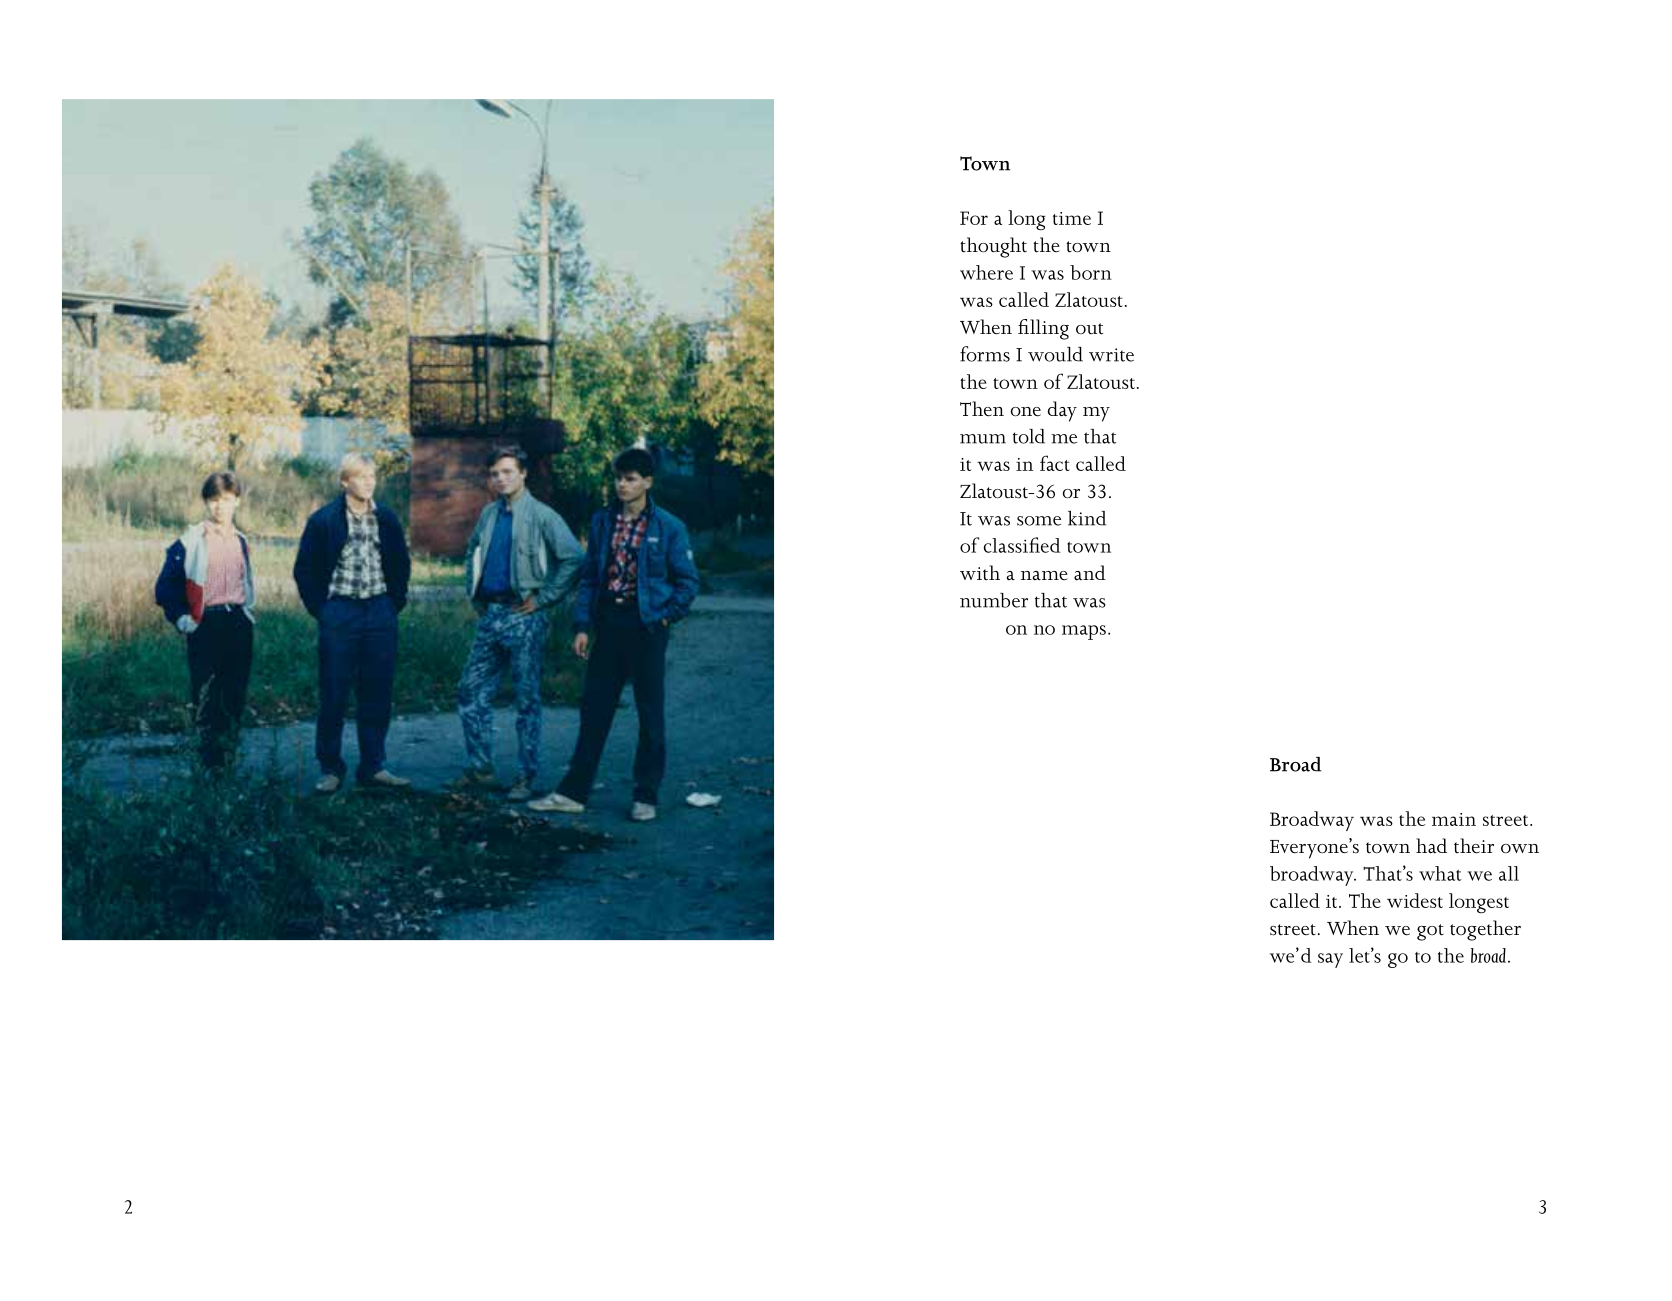  What do you see at coordinates (1330, 960) in the screenshot?
I see `say` at bounding box center [1330, 960].
